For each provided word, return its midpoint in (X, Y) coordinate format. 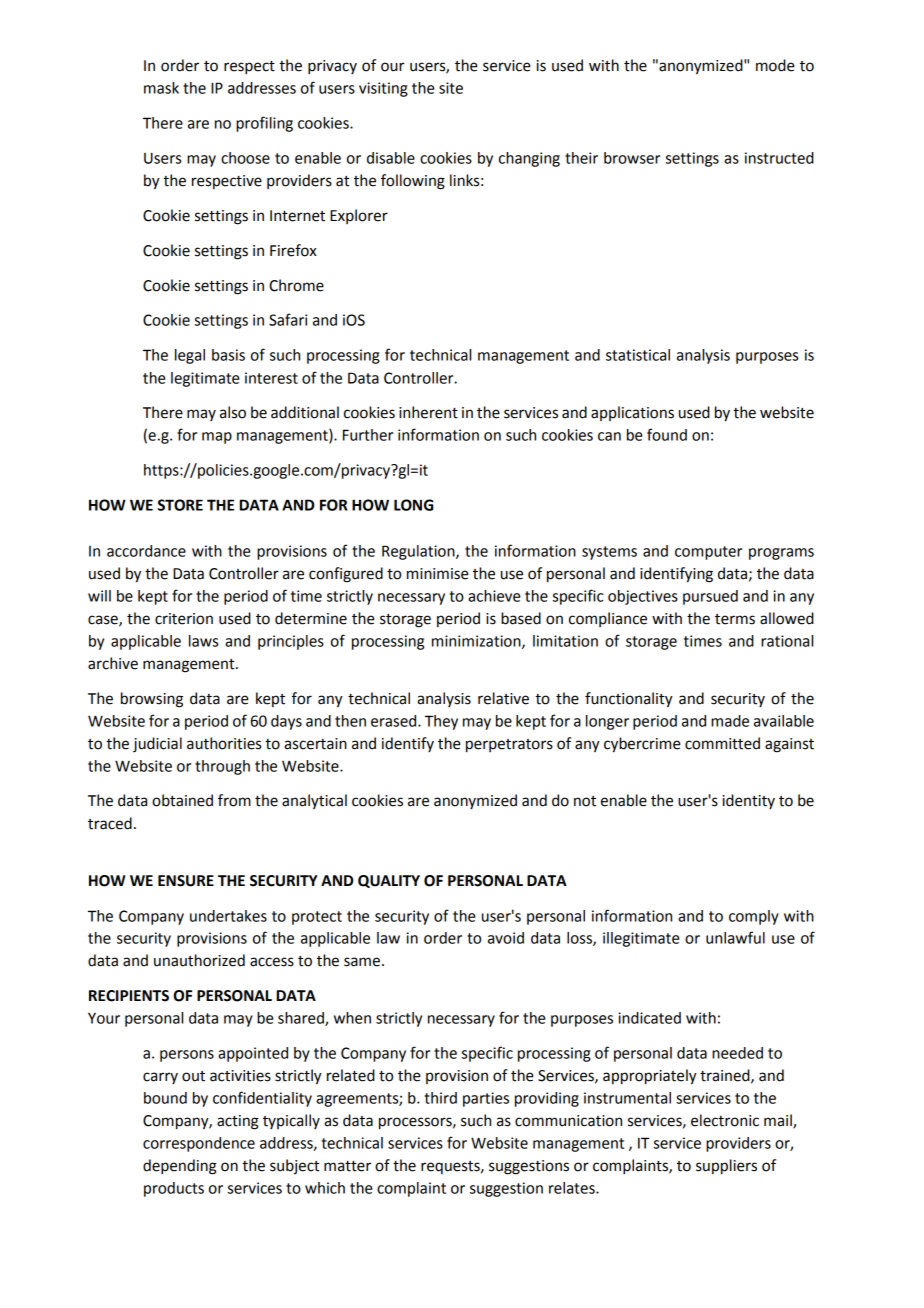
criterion (184, 619)
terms (735, 619)
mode (775, 65)
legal (190, 356)
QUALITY (389, 881)
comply (754, 917)
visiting (383, 89)
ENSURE (186, 881)
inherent (428, 412)
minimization (477, 642)
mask (161, 88)
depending (180, 1167)
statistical (638, 355)
